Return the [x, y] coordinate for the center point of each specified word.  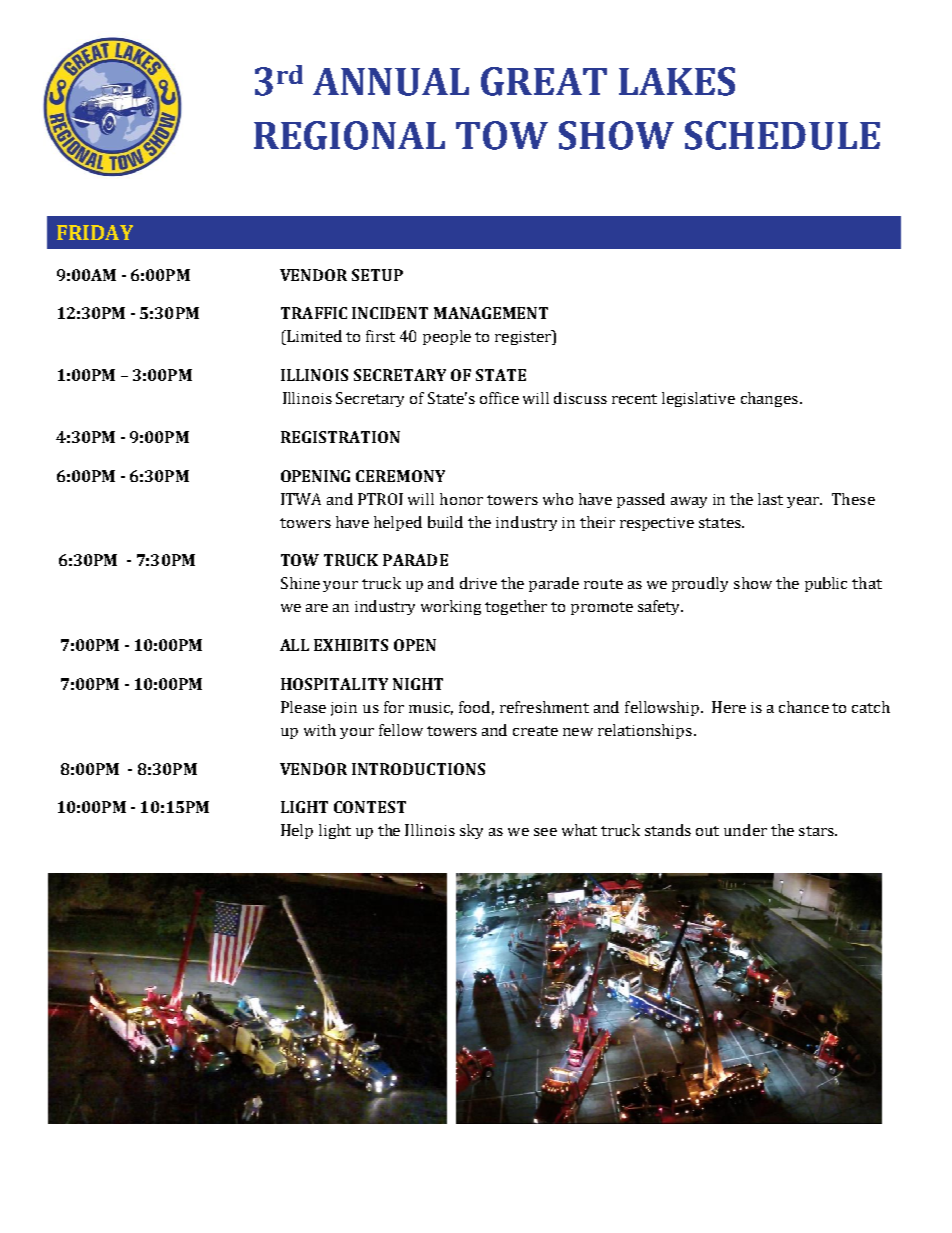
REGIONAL [349, 135]
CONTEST [370, 807]
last [770, 499]
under [745, 830]
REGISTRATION [340, 437]
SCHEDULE [782, 135]
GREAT [544, 81]
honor [461, 499]
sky [471, 831]
